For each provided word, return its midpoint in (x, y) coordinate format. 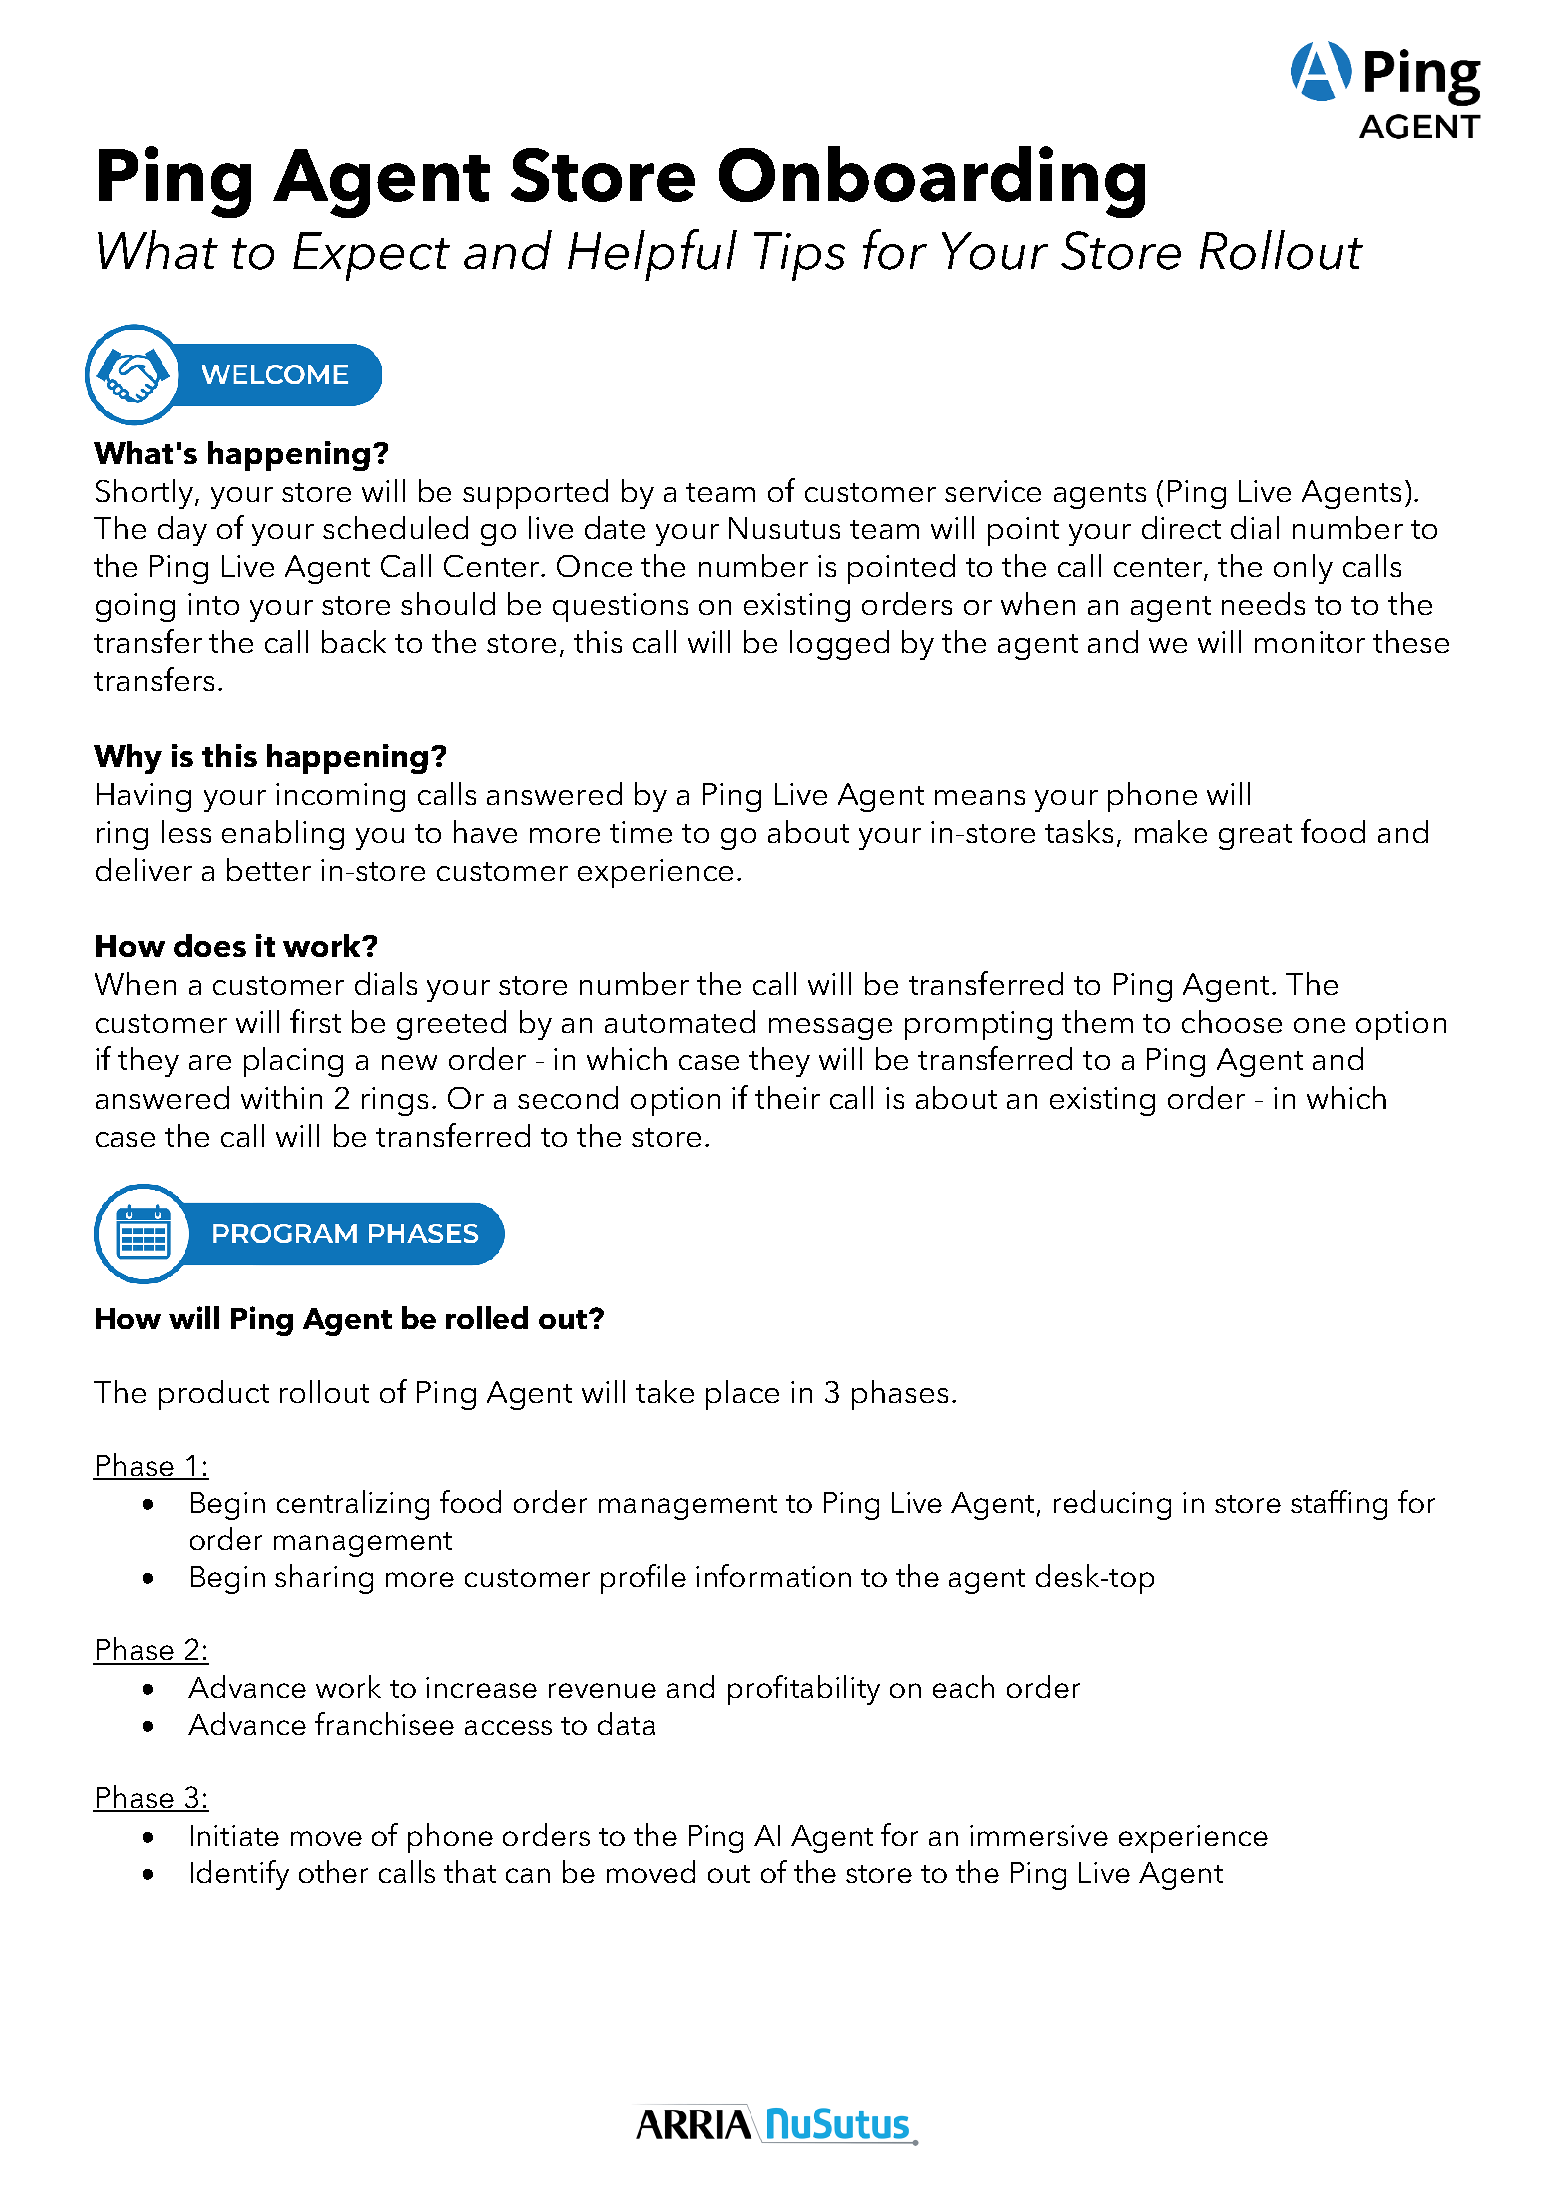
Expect (371, 256)
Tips (799, 256)
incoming (340, 797)
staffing (1339, 1505)
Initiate (235, 1835)
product (214, 1395)
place (742, 1395)
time (641, 832)
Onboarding (932, 182)
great (1255, 837)
